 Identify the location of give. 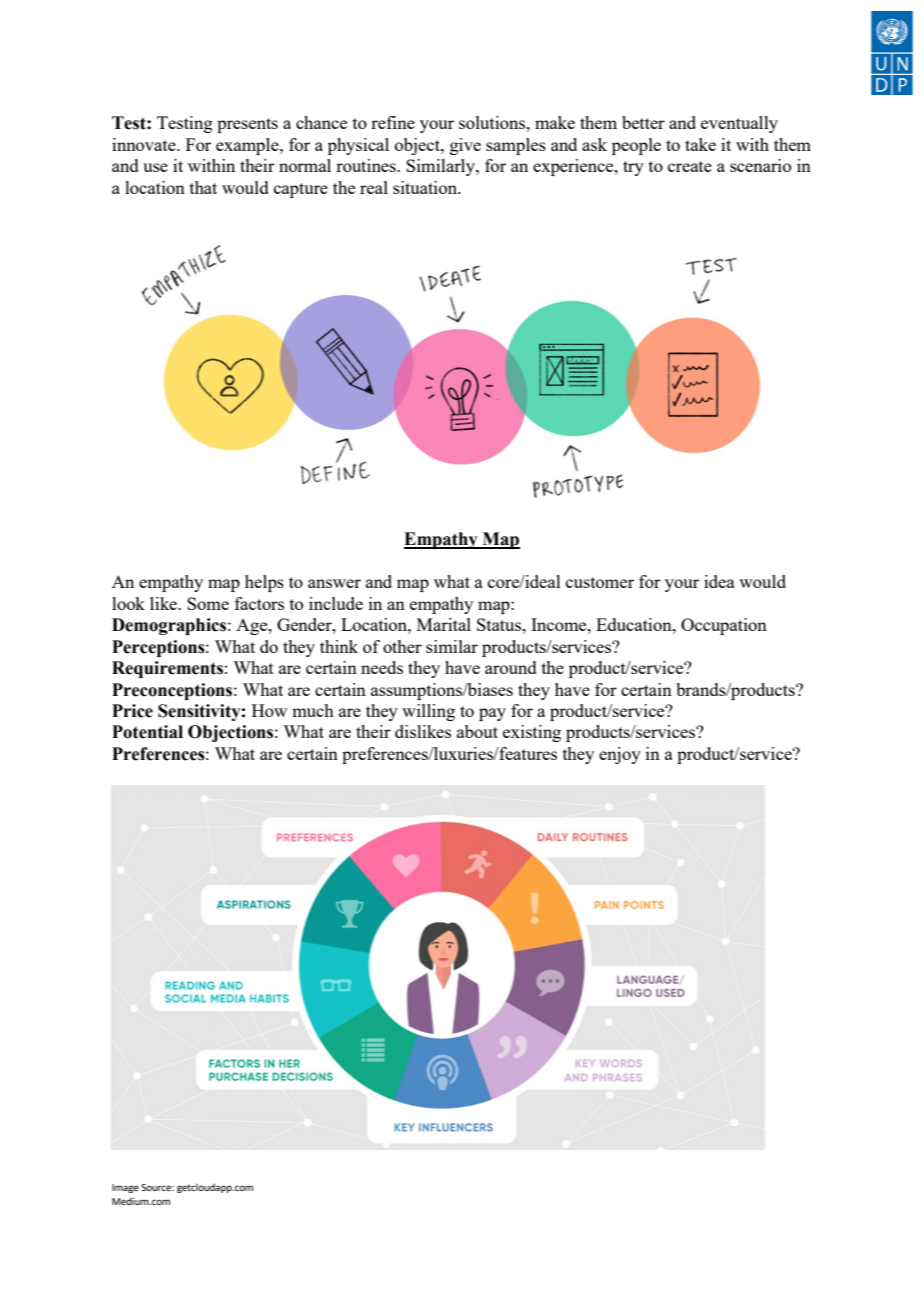
(465, 146).
